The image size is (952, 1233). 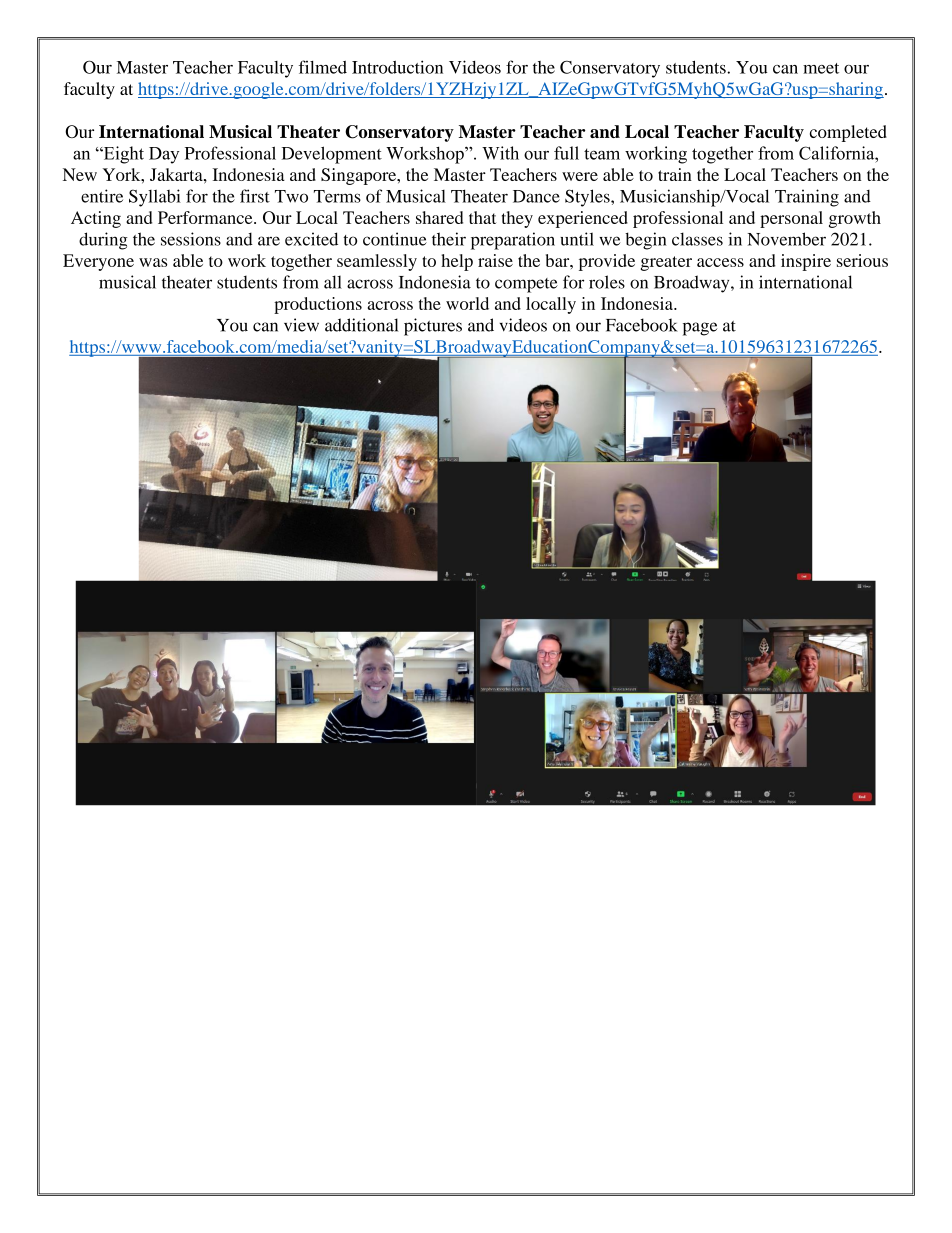 What do you see at coordinates (323, 67) in the screenshot?
I see `filmed` at bounding box center [323, 67].
